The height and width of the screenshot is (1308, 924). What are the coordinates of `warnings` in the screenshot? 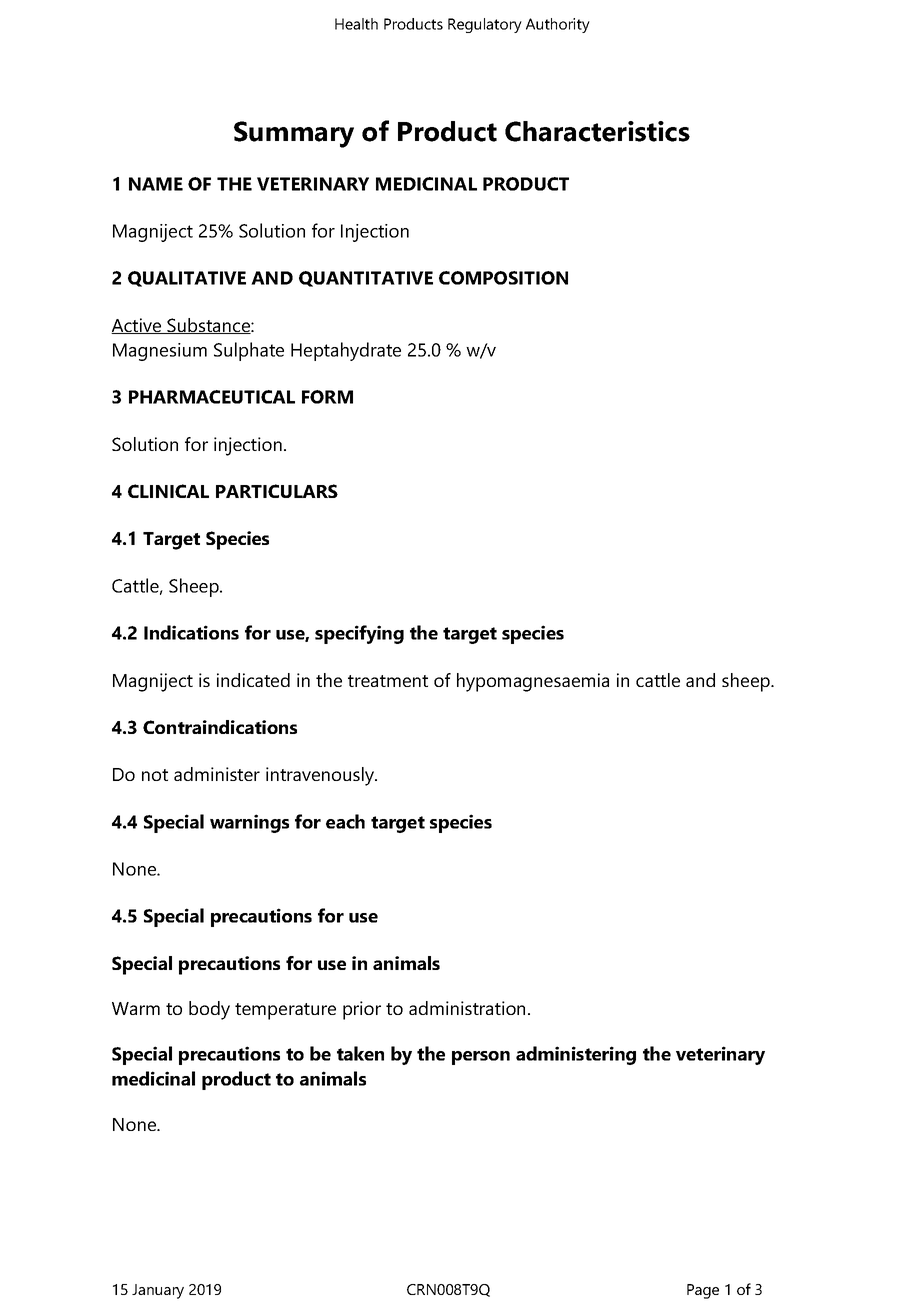 It's located at (249, 823).
